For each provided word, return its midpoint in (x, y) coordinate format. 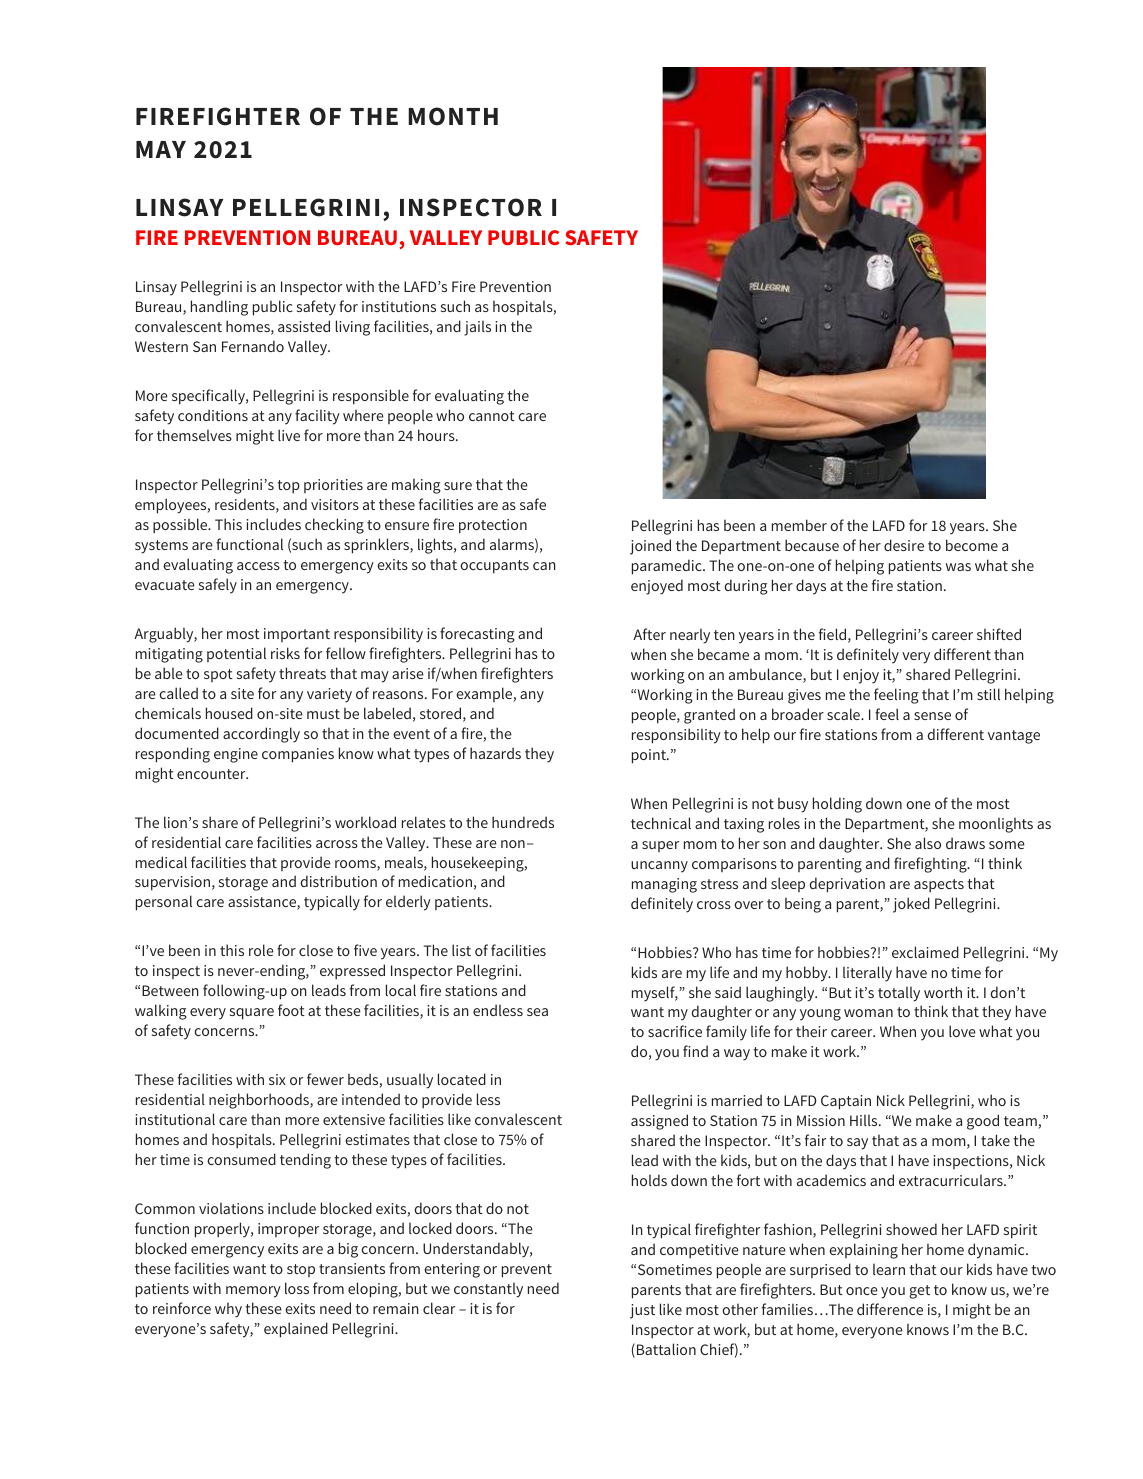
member (799, 525)
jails (477, 328)
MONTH (453, 116)
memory (253, 1292)
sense (932, 716)
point (650, 756)
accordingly (261, 735)
